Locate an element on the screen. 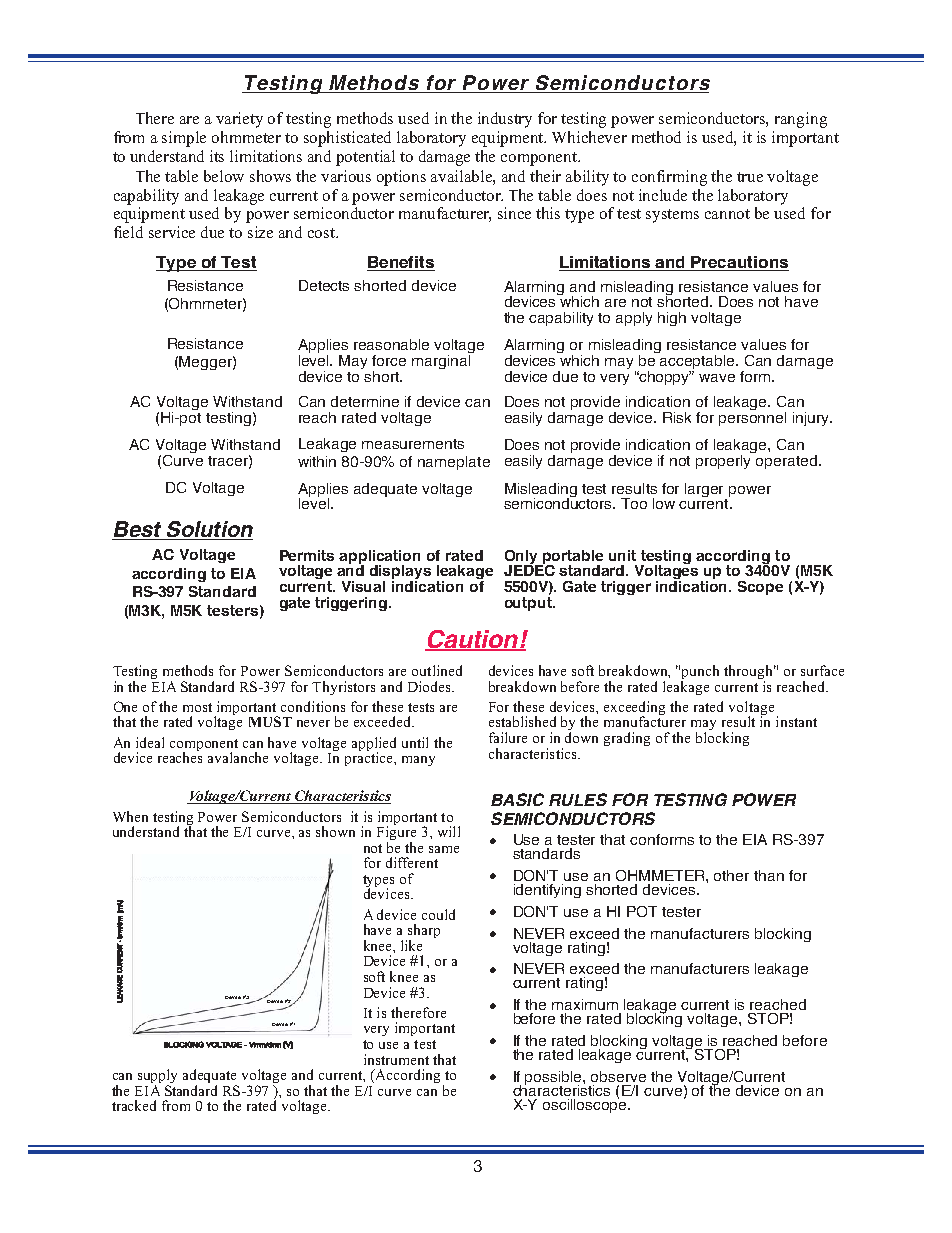 The height and width of the screenshot is (1233, 952). wave is located at coordinates (717, 378).
